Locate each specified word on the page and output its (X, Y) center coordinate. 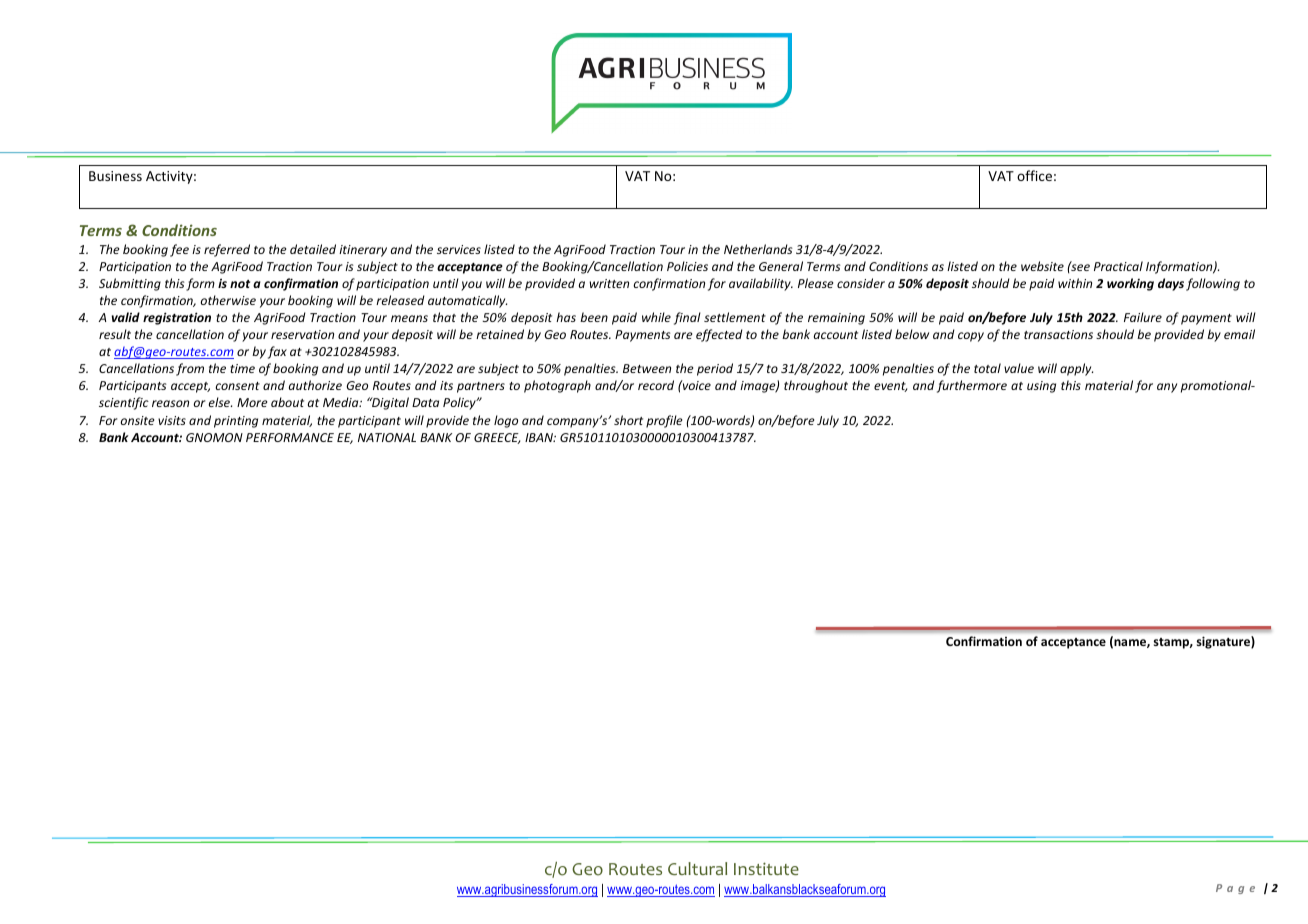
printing (236, 422)
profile (664, 421)
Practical (1118, 266)
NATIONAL (387, 437)
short (628, 420)
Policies (687, 266)
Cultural (697, 868)
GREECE (497, 438)
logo (506, 421)
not (240, 284)
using (1041, 387)
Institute (766, 868)
